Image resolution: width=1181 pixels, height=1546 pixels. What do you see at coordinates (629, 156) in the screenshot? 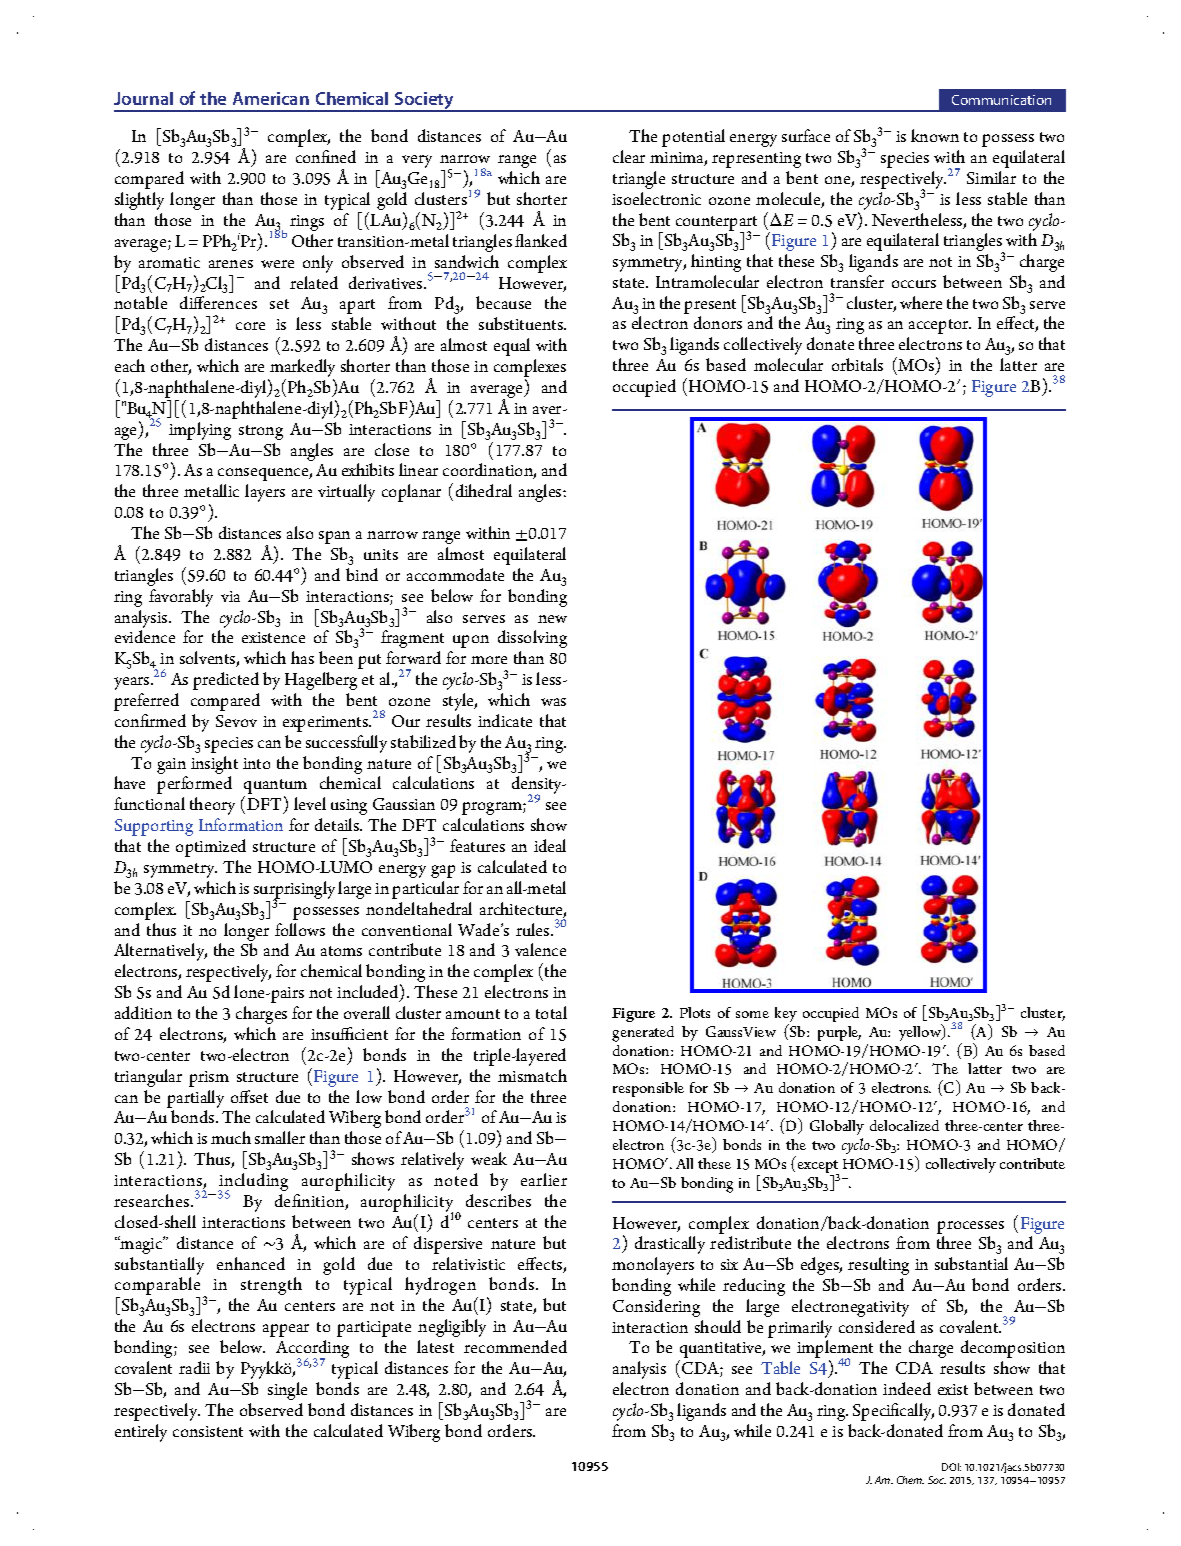
I see `clear` at bounding box center [629, 156].
